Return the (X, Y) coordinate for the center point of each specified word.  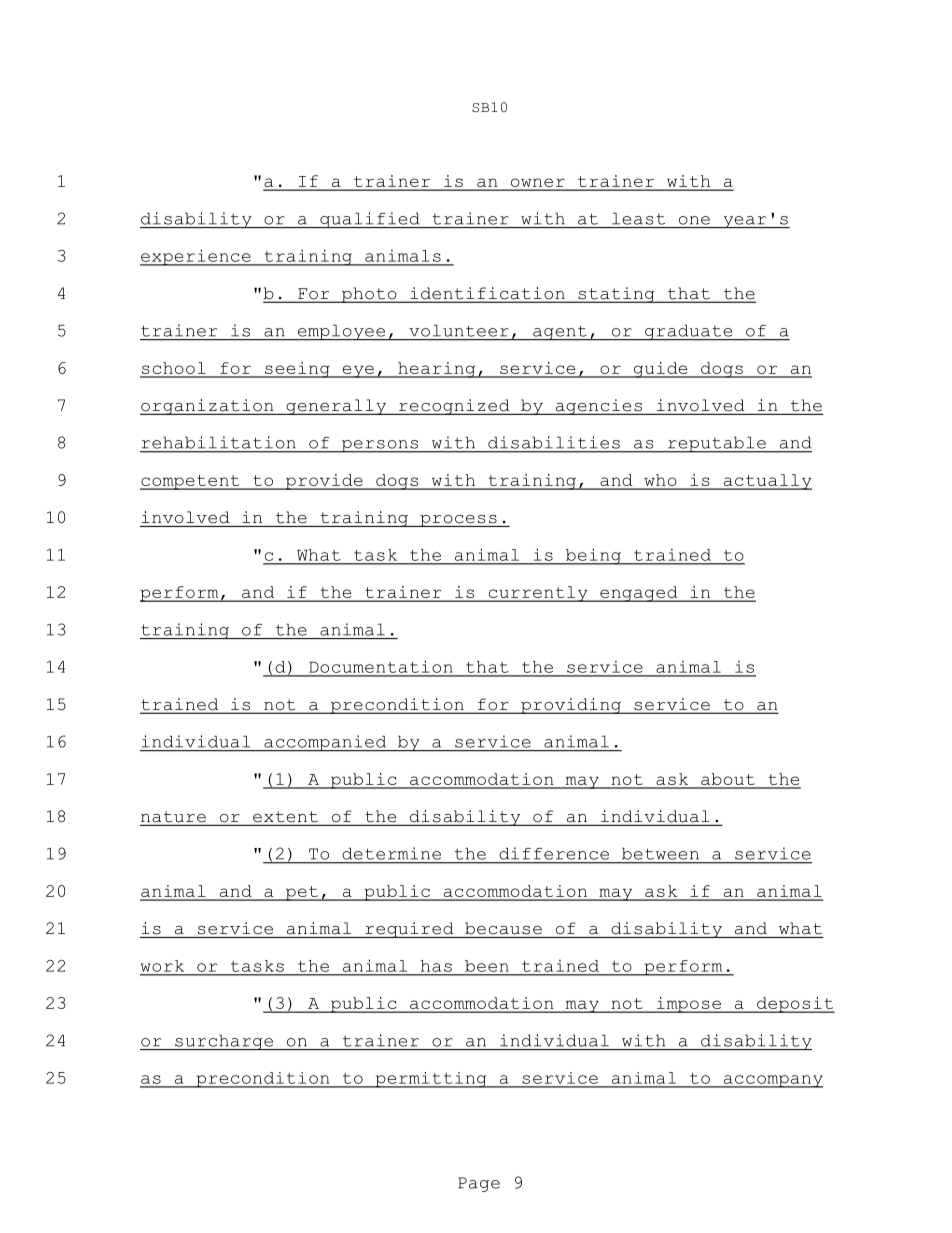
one (694, 220)
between (660, 854)
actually (766, 482)
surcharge (224, 1042)
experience (196, 257)
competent (191, 482)
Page (479, 1184)
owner (537, 184)
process (458, 521)
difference (554, 853)
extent (285, 818)
